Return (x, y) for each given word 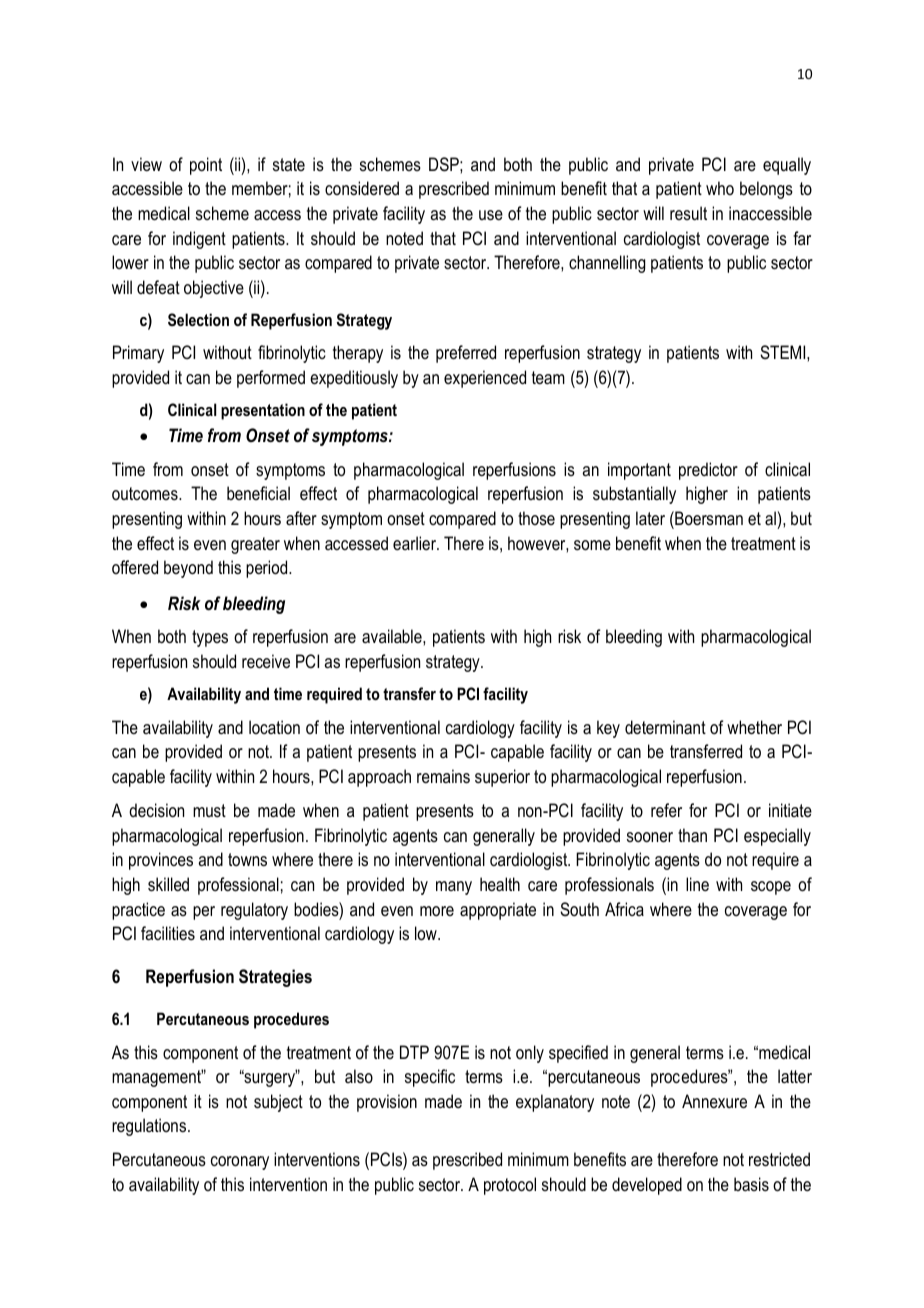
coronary (240, 1163)
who (720, 188)
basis (751, 1184)
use (491, 215)
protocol (510, 1186)
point (206, 166)
